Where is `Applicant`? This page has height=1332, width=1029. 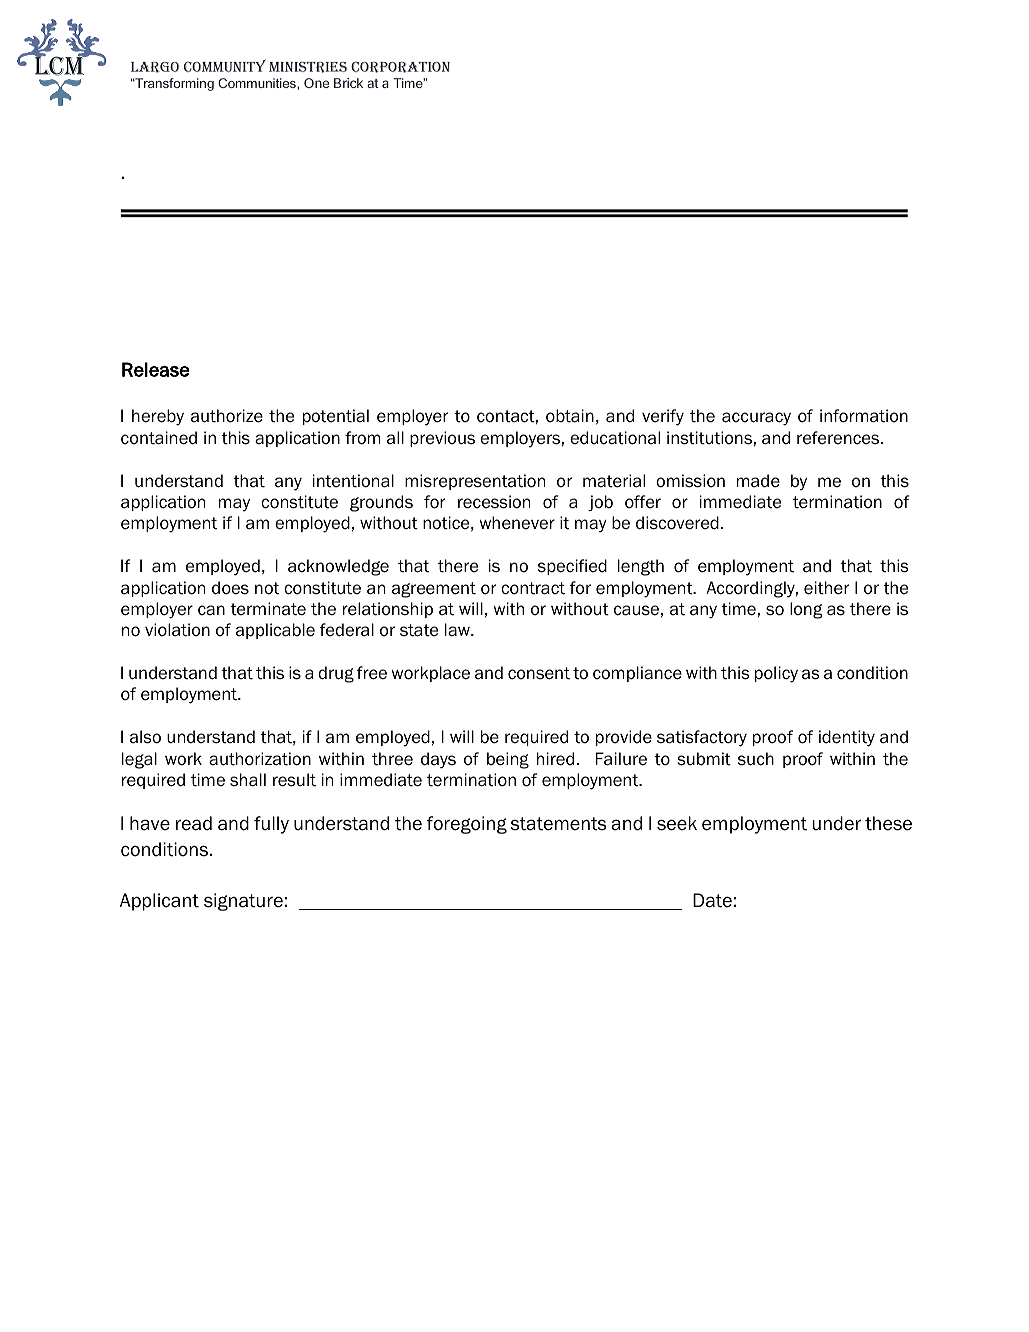 Applicant is located at coordinates (159, 902).
